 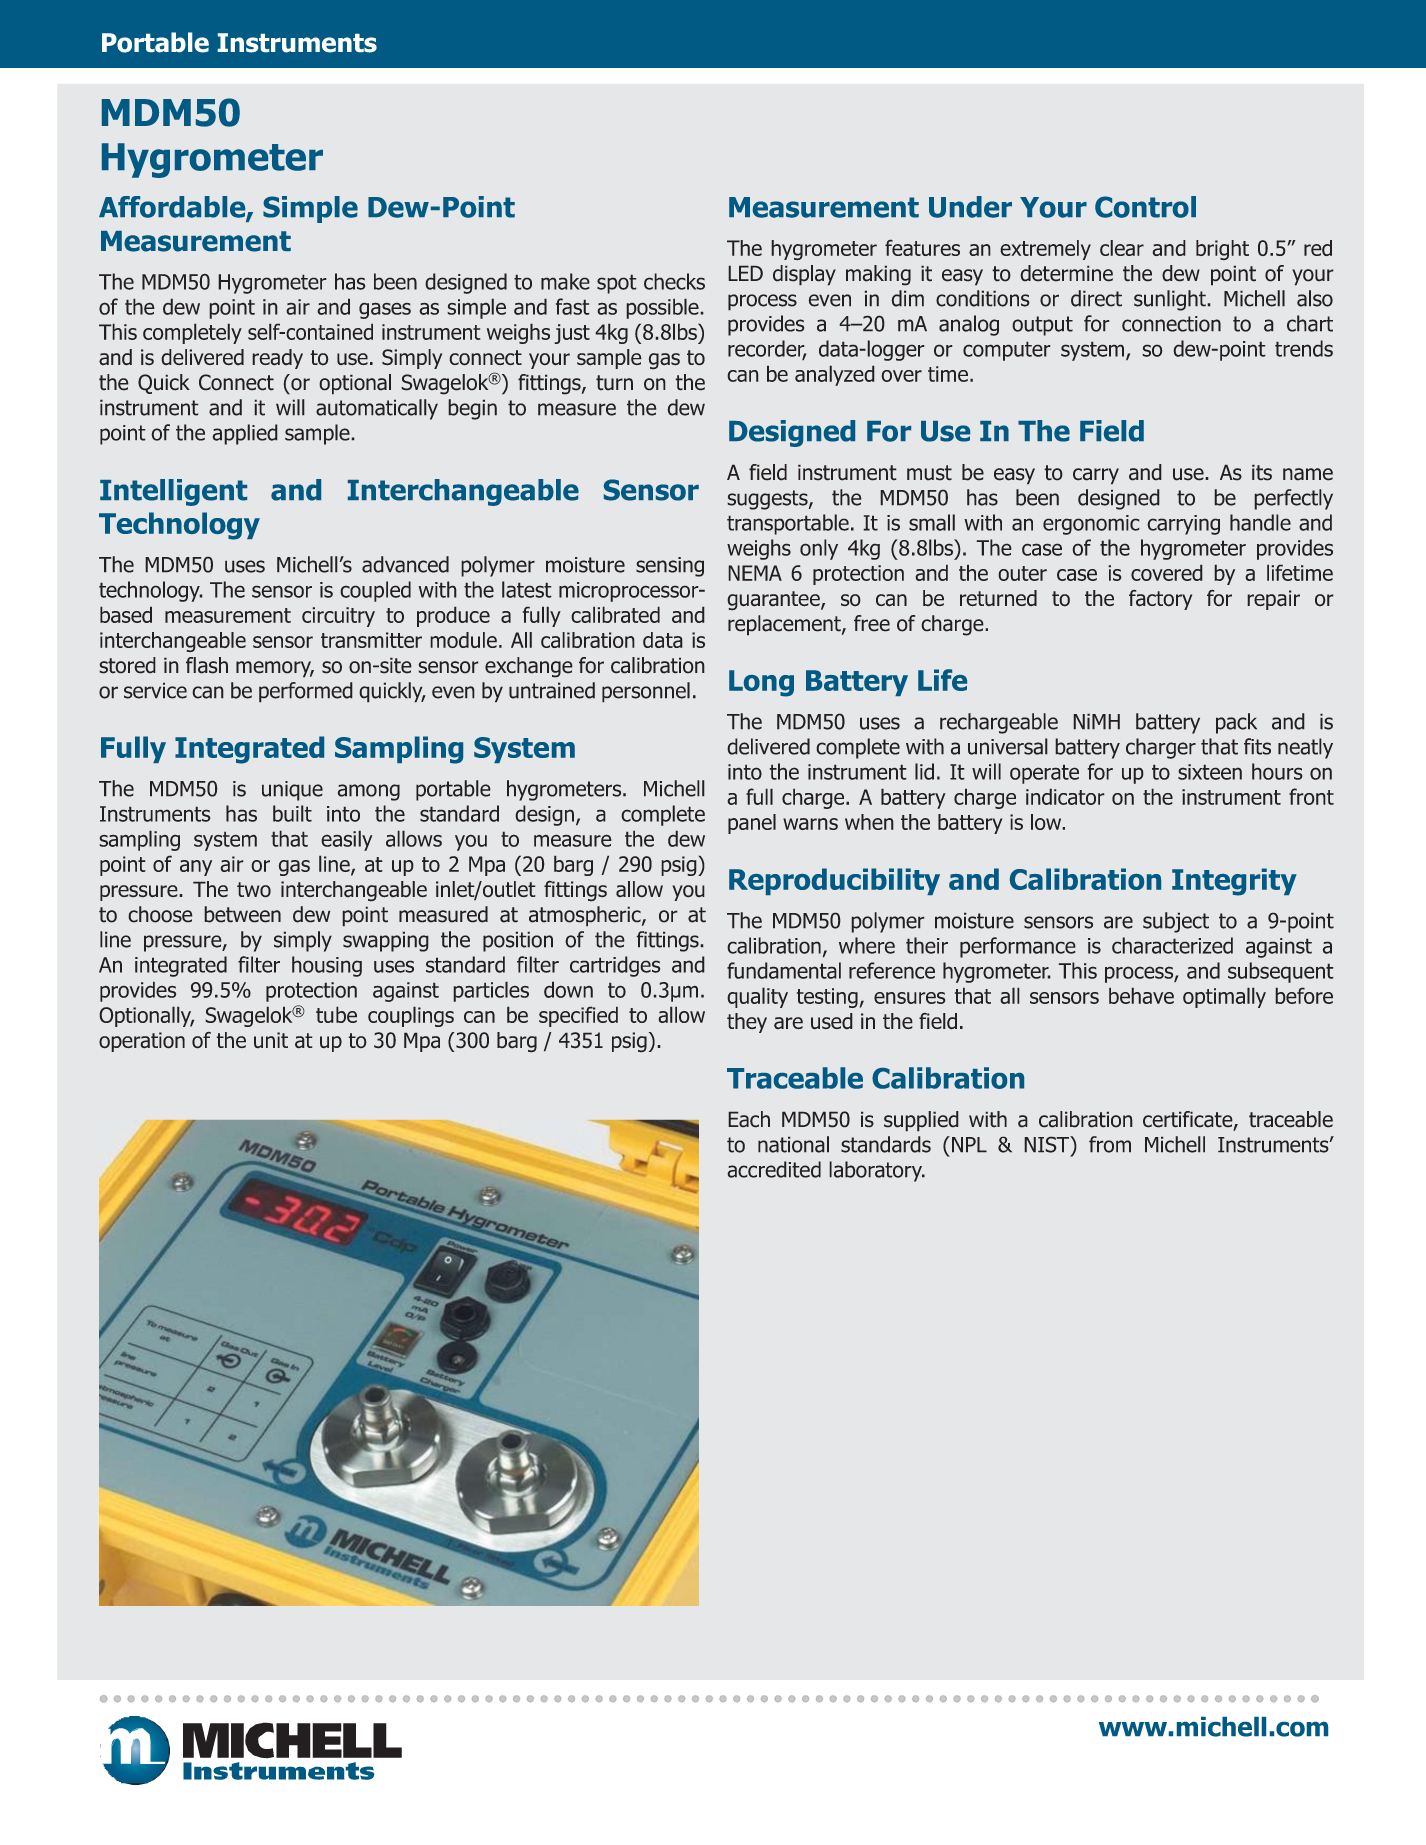 What do you see at coordinates (670, 567) in the screenshot?
I see `sensing` at bounding box center [670, 567].
